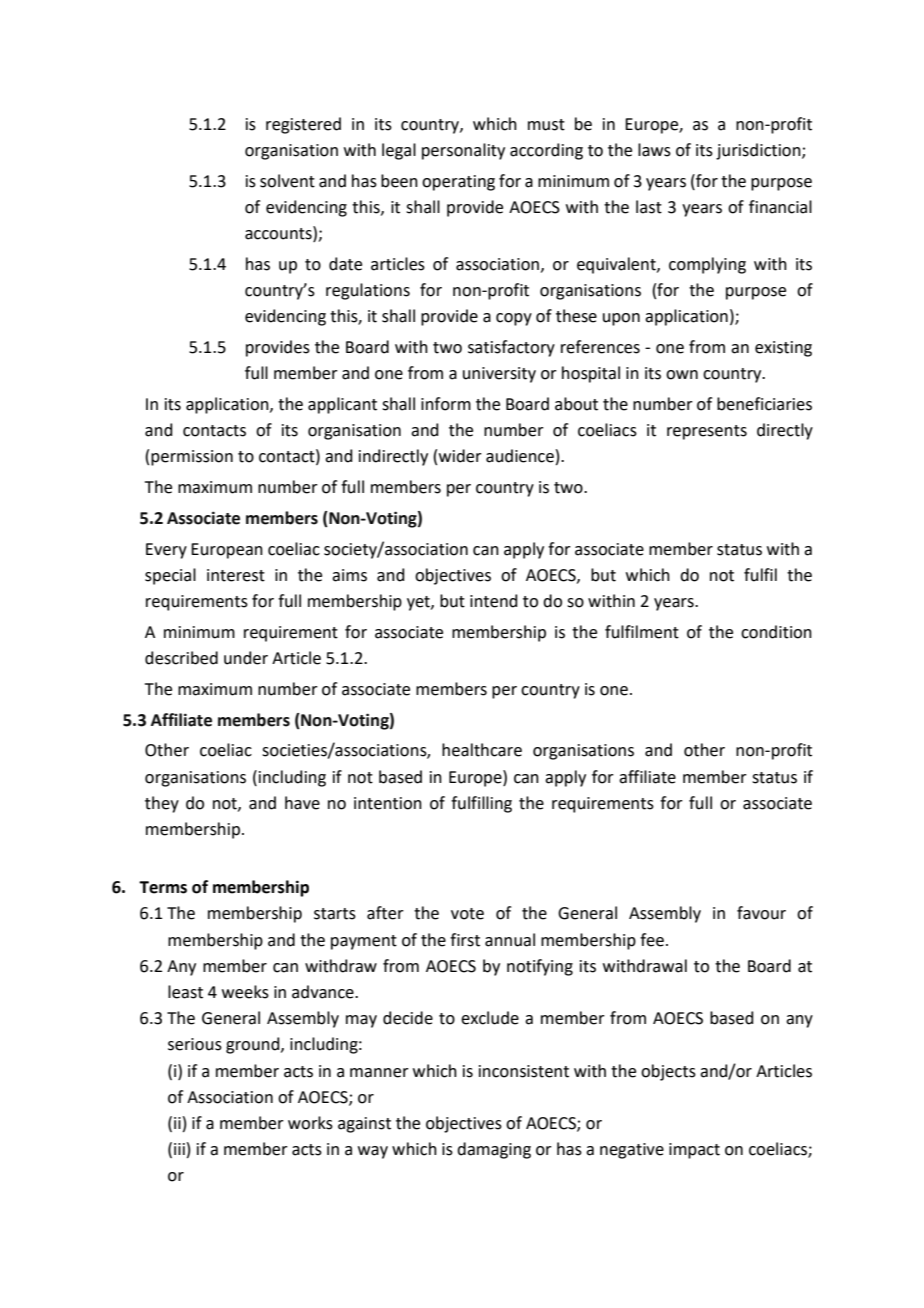 This image has height=1308, width=924. I want to click on iii, so click(179, 1149).
